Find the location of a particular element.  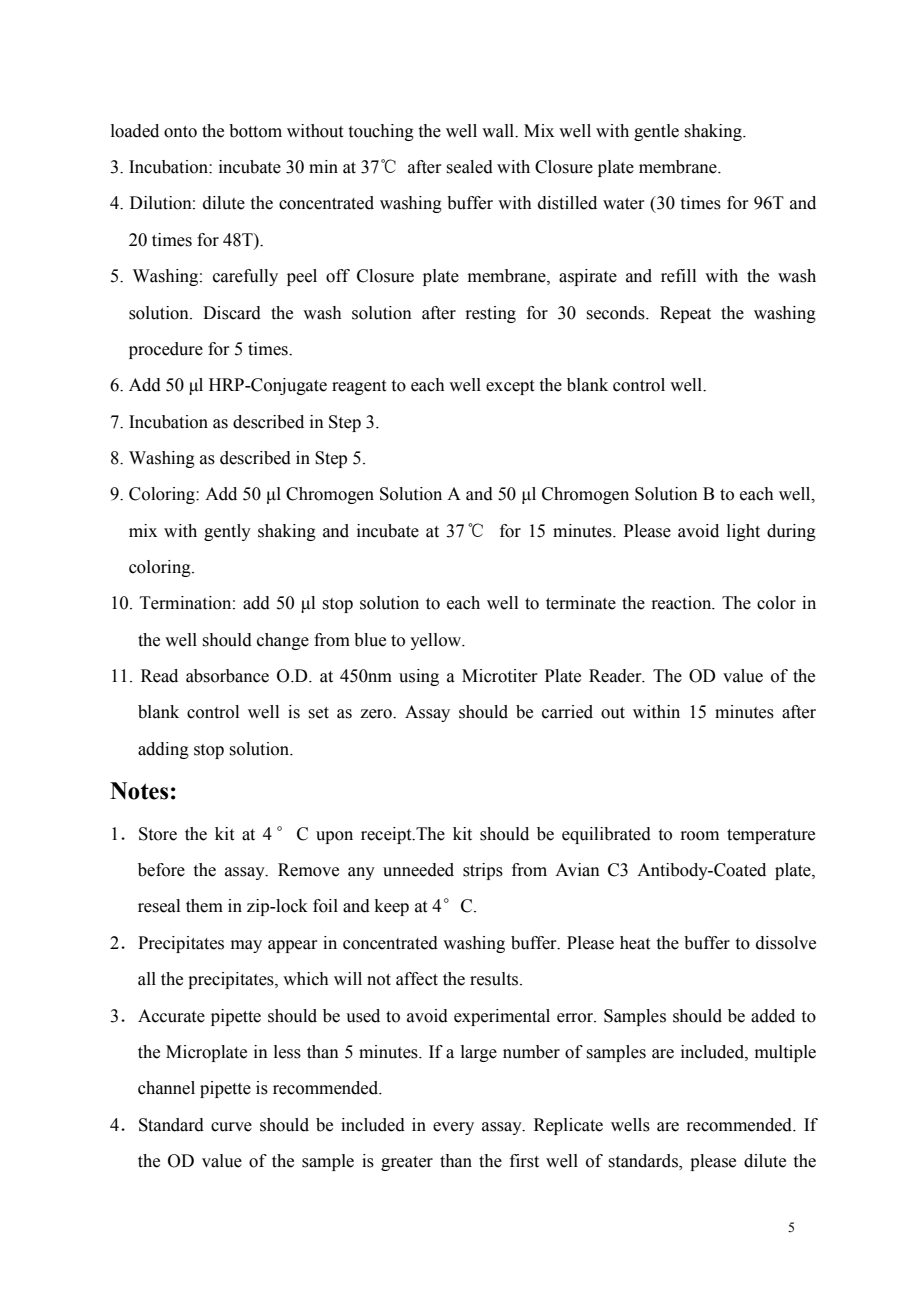

onto is located at coordinates (180, 132).
